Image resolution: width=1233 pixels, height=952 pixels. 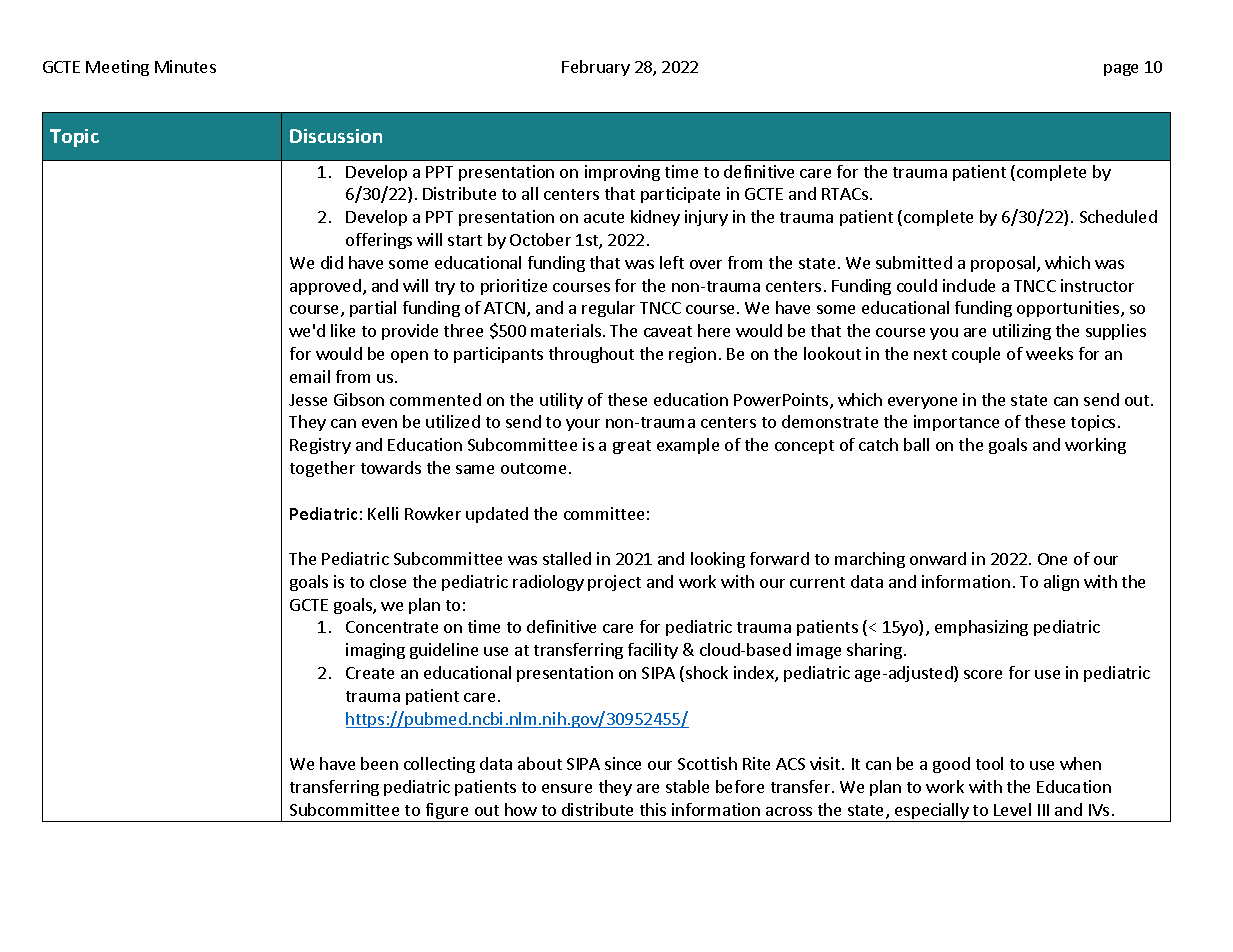 What do you see at coordinates (1121, 70) in the document?
I see `page` at bounding box center [1121, 70].
